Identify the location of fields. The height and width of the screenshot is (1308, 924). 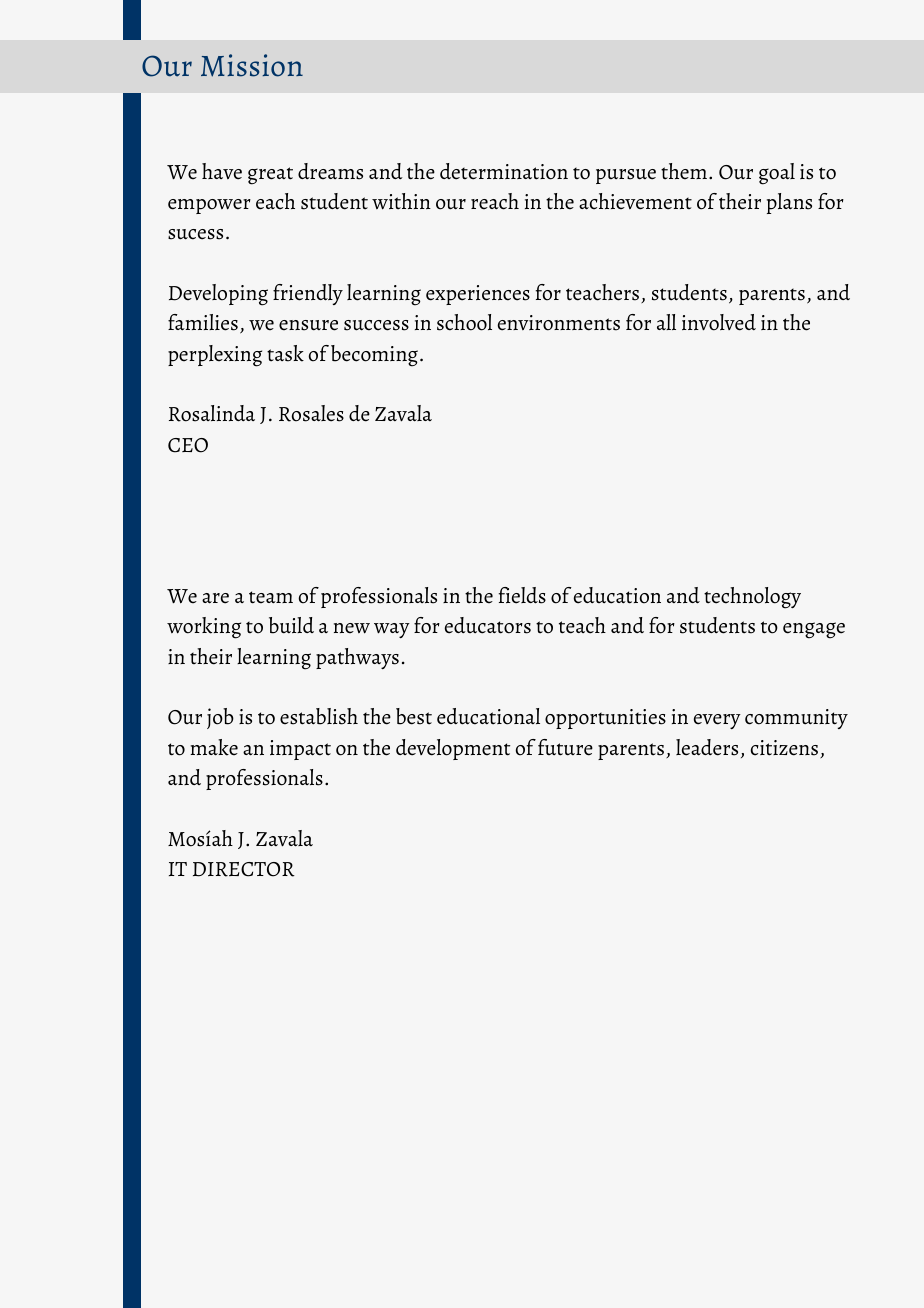
(522, 595).
